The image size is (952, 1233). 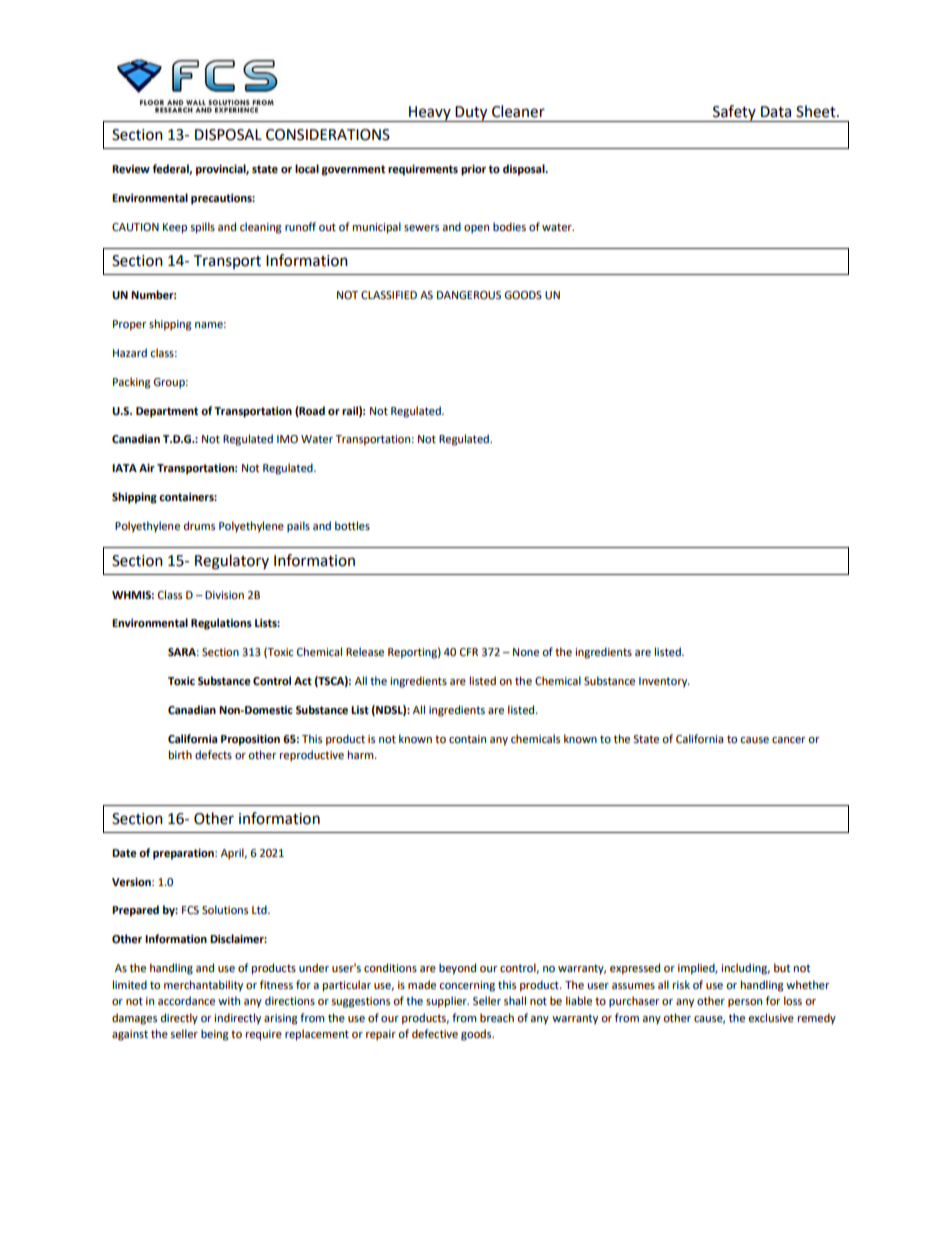 What do you see at coordinates (734, 113) in the image?
I see `Safety` at bounding box center [734, 113].
